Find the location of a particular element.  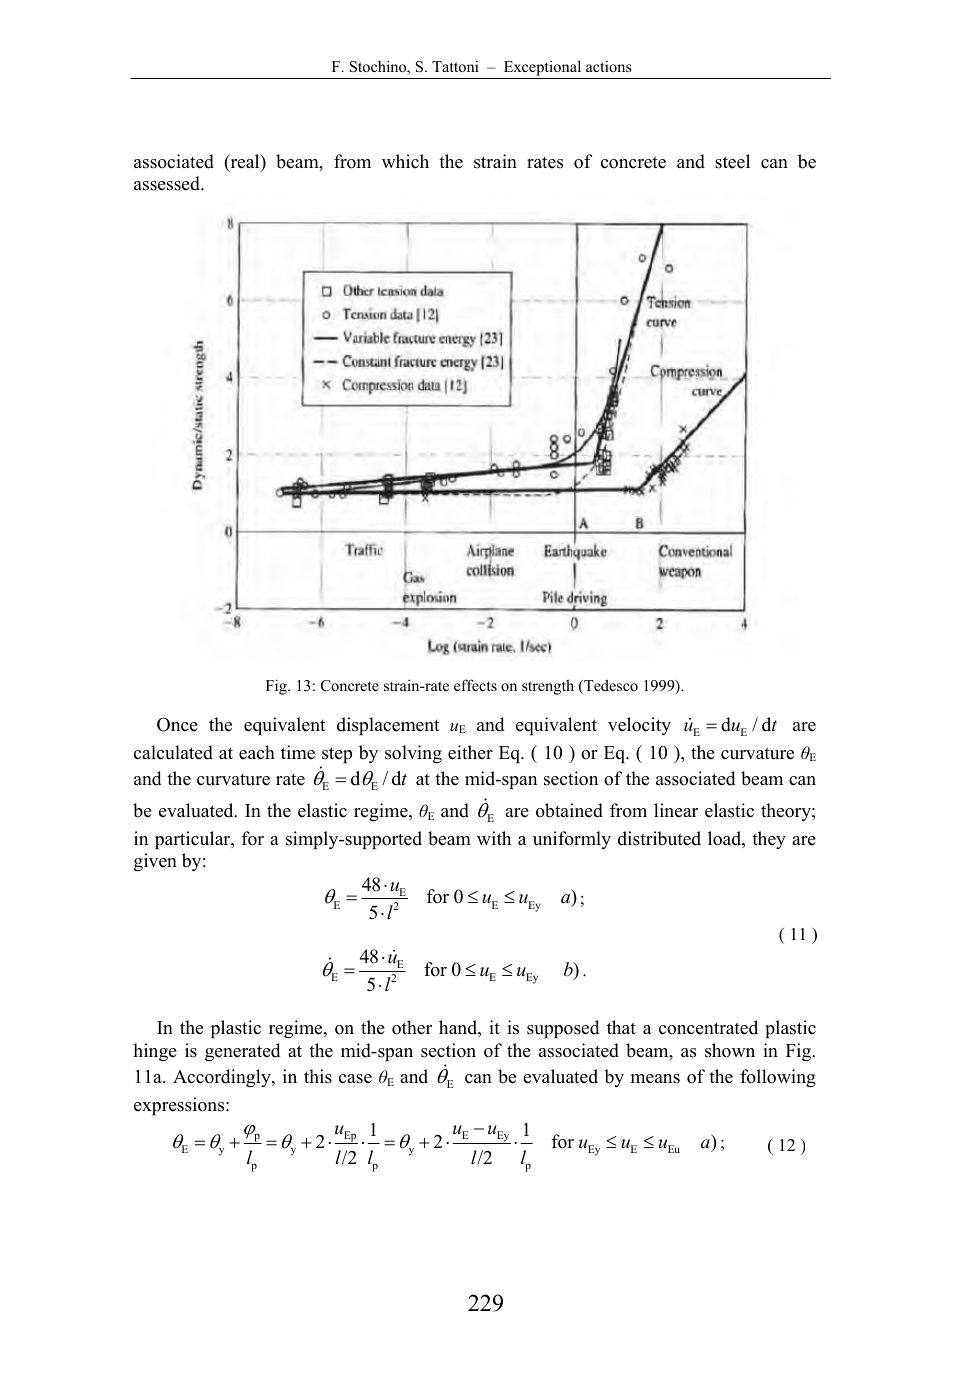

steel is located at coordinates (732, 161).
